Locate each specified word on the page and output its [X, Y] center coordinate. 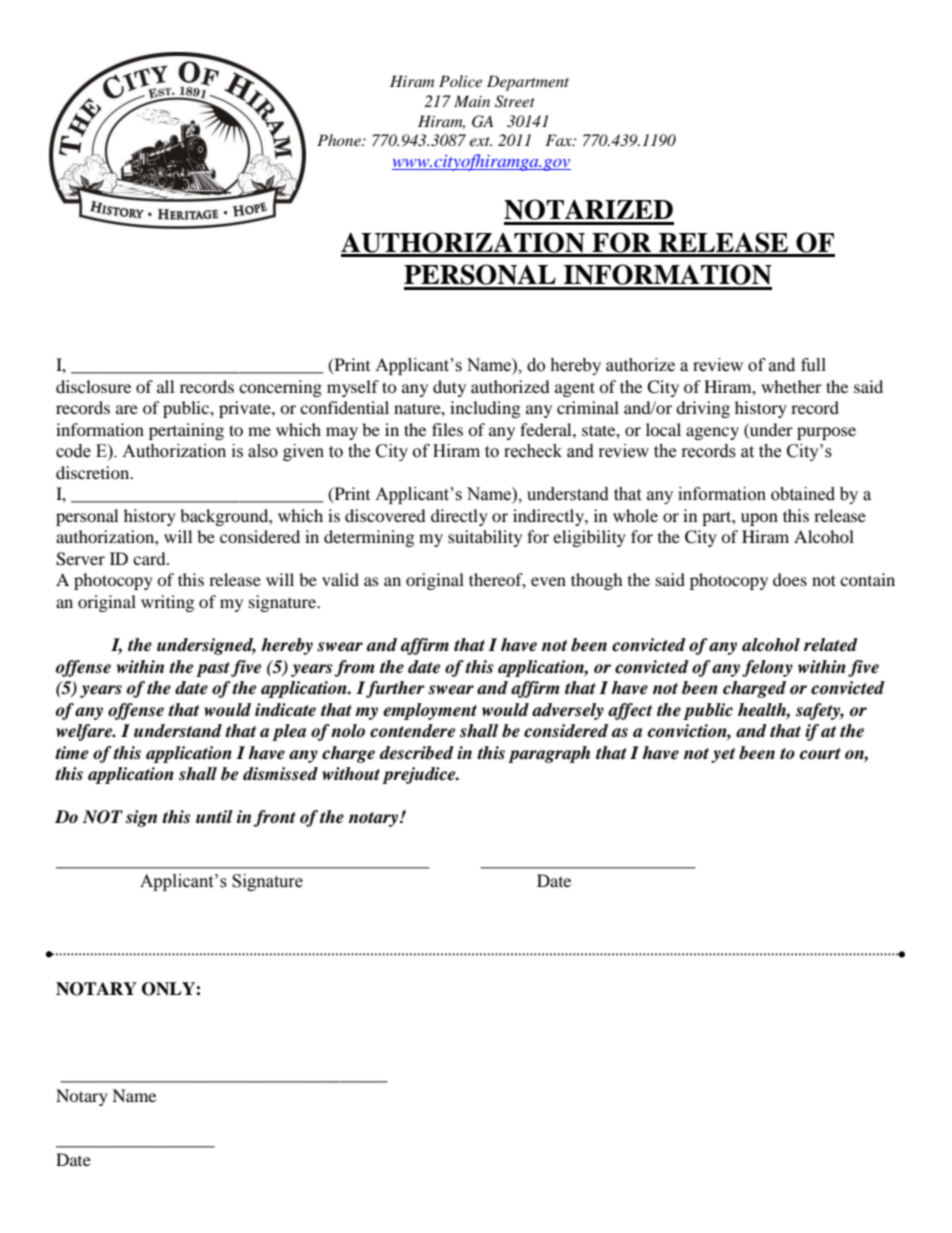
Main [472, 101]
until [214, 816]
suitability [485, 538]
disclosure [93, 386]
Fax [559, 140]
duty [449, 388]
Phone [340, 140]
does [790, 579]
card [150, 558]
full [813, 365]
